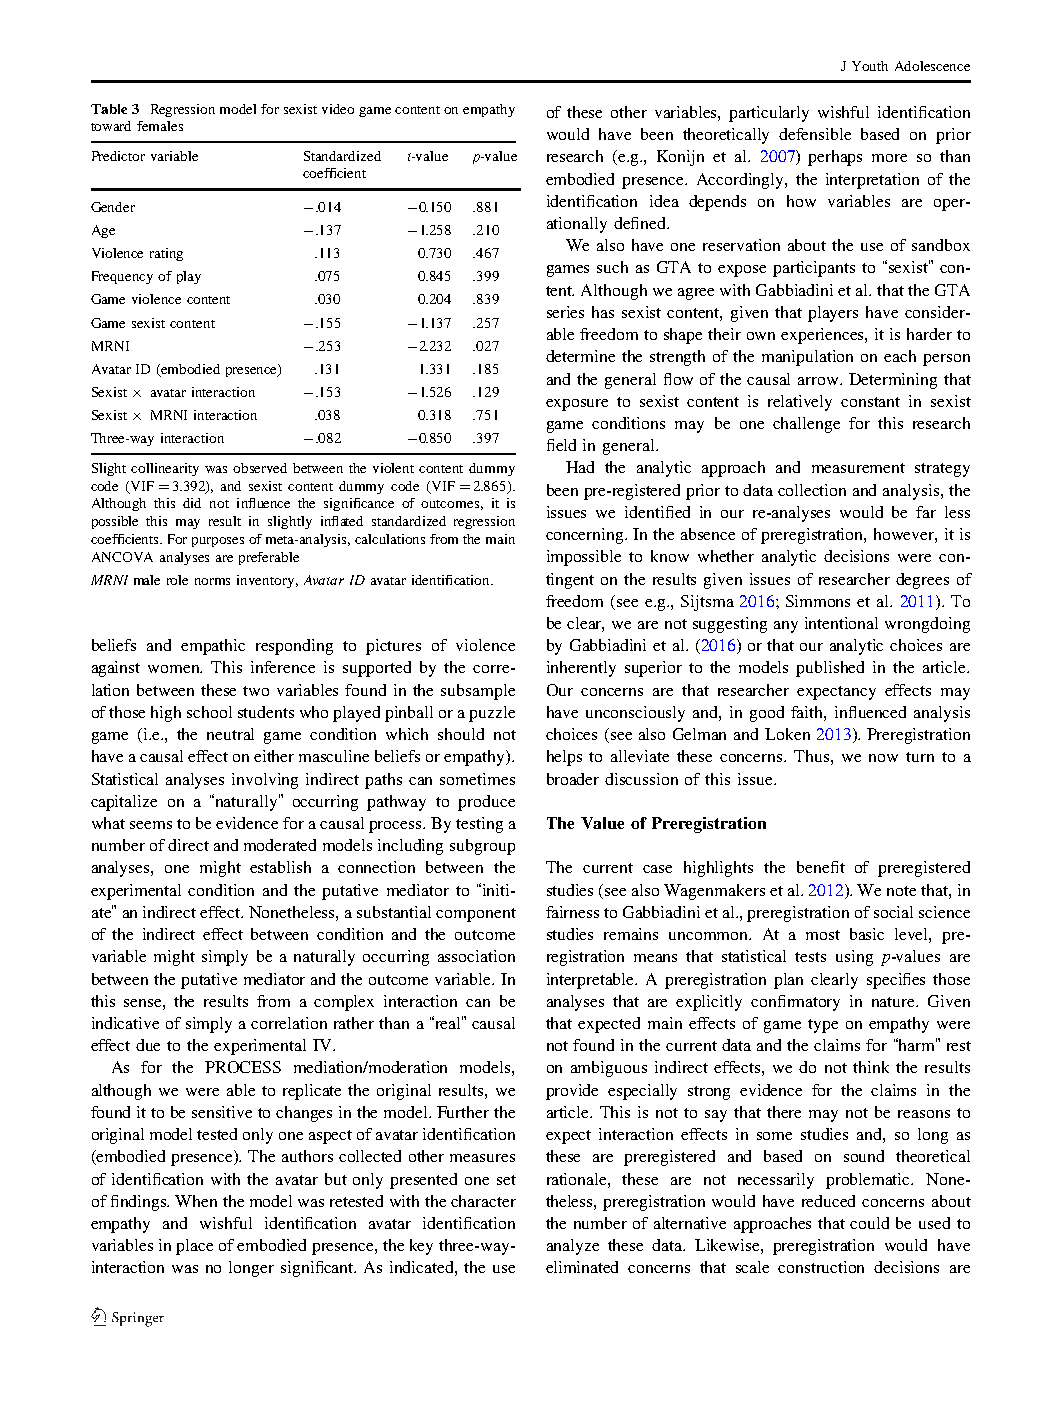 This screenshot has width=1062, height=1411. I want to click on published, so click(830, 669).
